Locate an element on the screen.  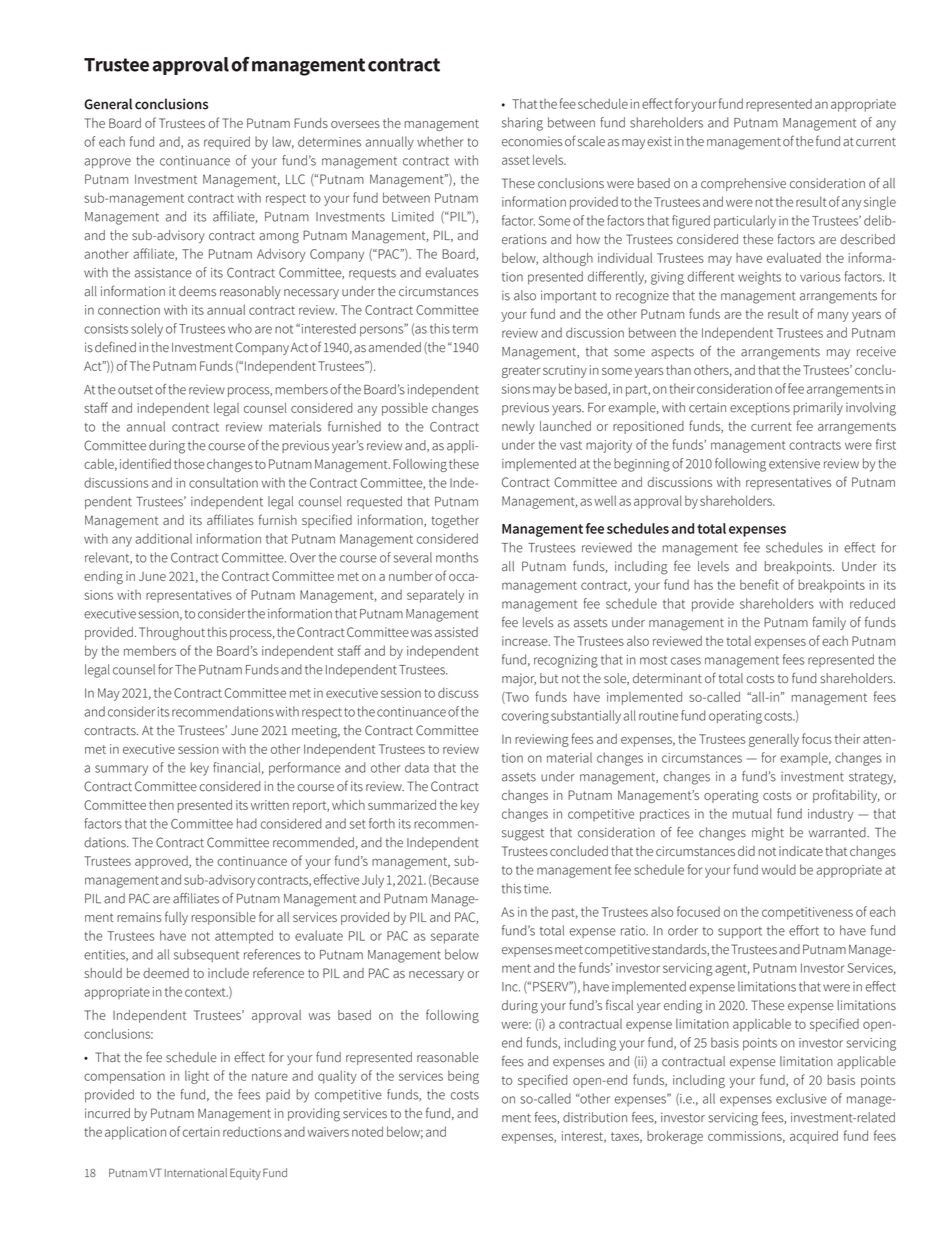
Throughout is located at coordinates (172, 633).
